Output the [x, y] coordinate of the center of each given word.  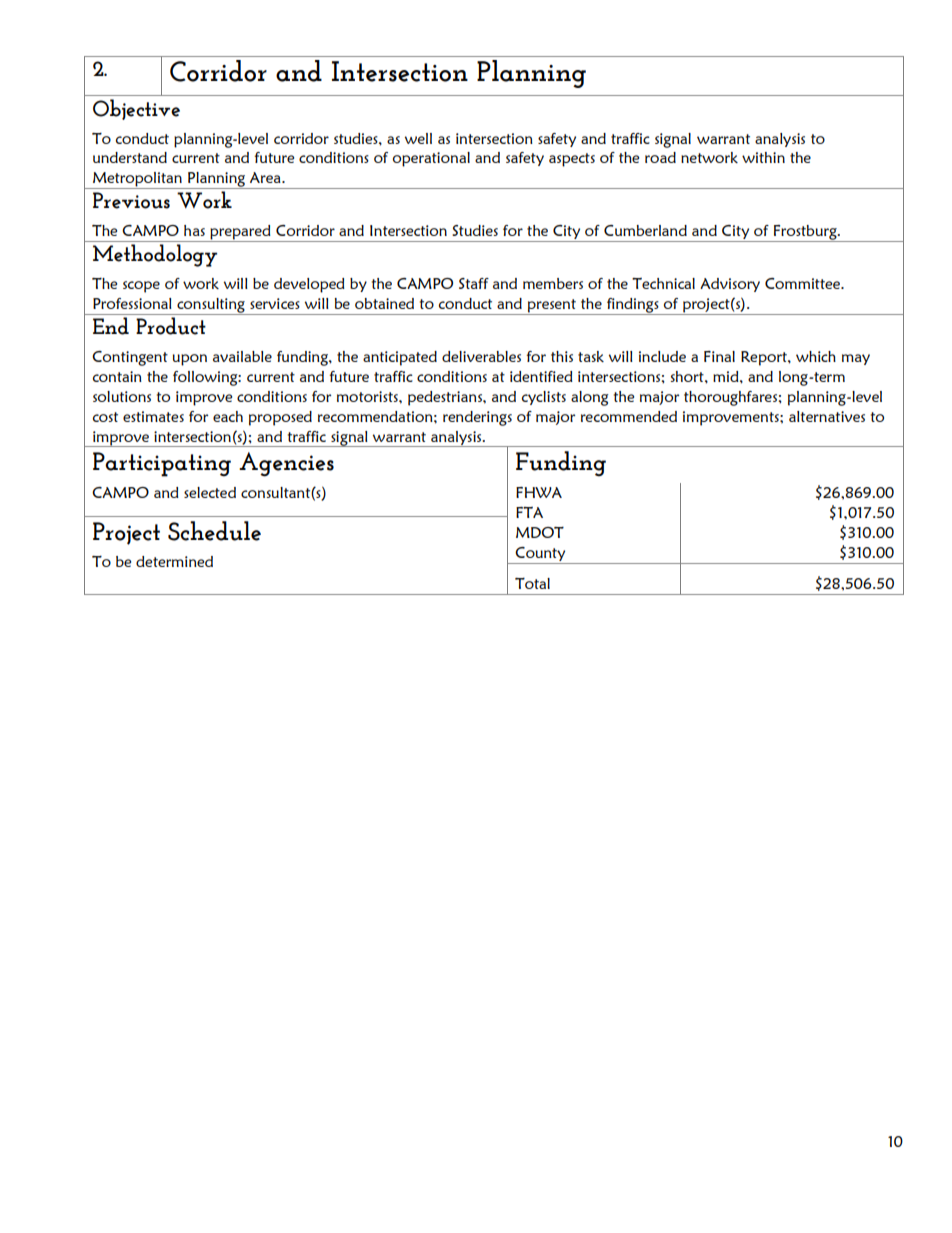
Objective [136, 109]
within [763, 157]
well [418, 138]
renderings [477, 418]
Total [532, 583]
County [541, 555]
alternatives [827, 416]
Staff [474, 283]
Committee [803, 283]
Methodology [155, 255]
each [228, 416]
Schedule [214, 531]
